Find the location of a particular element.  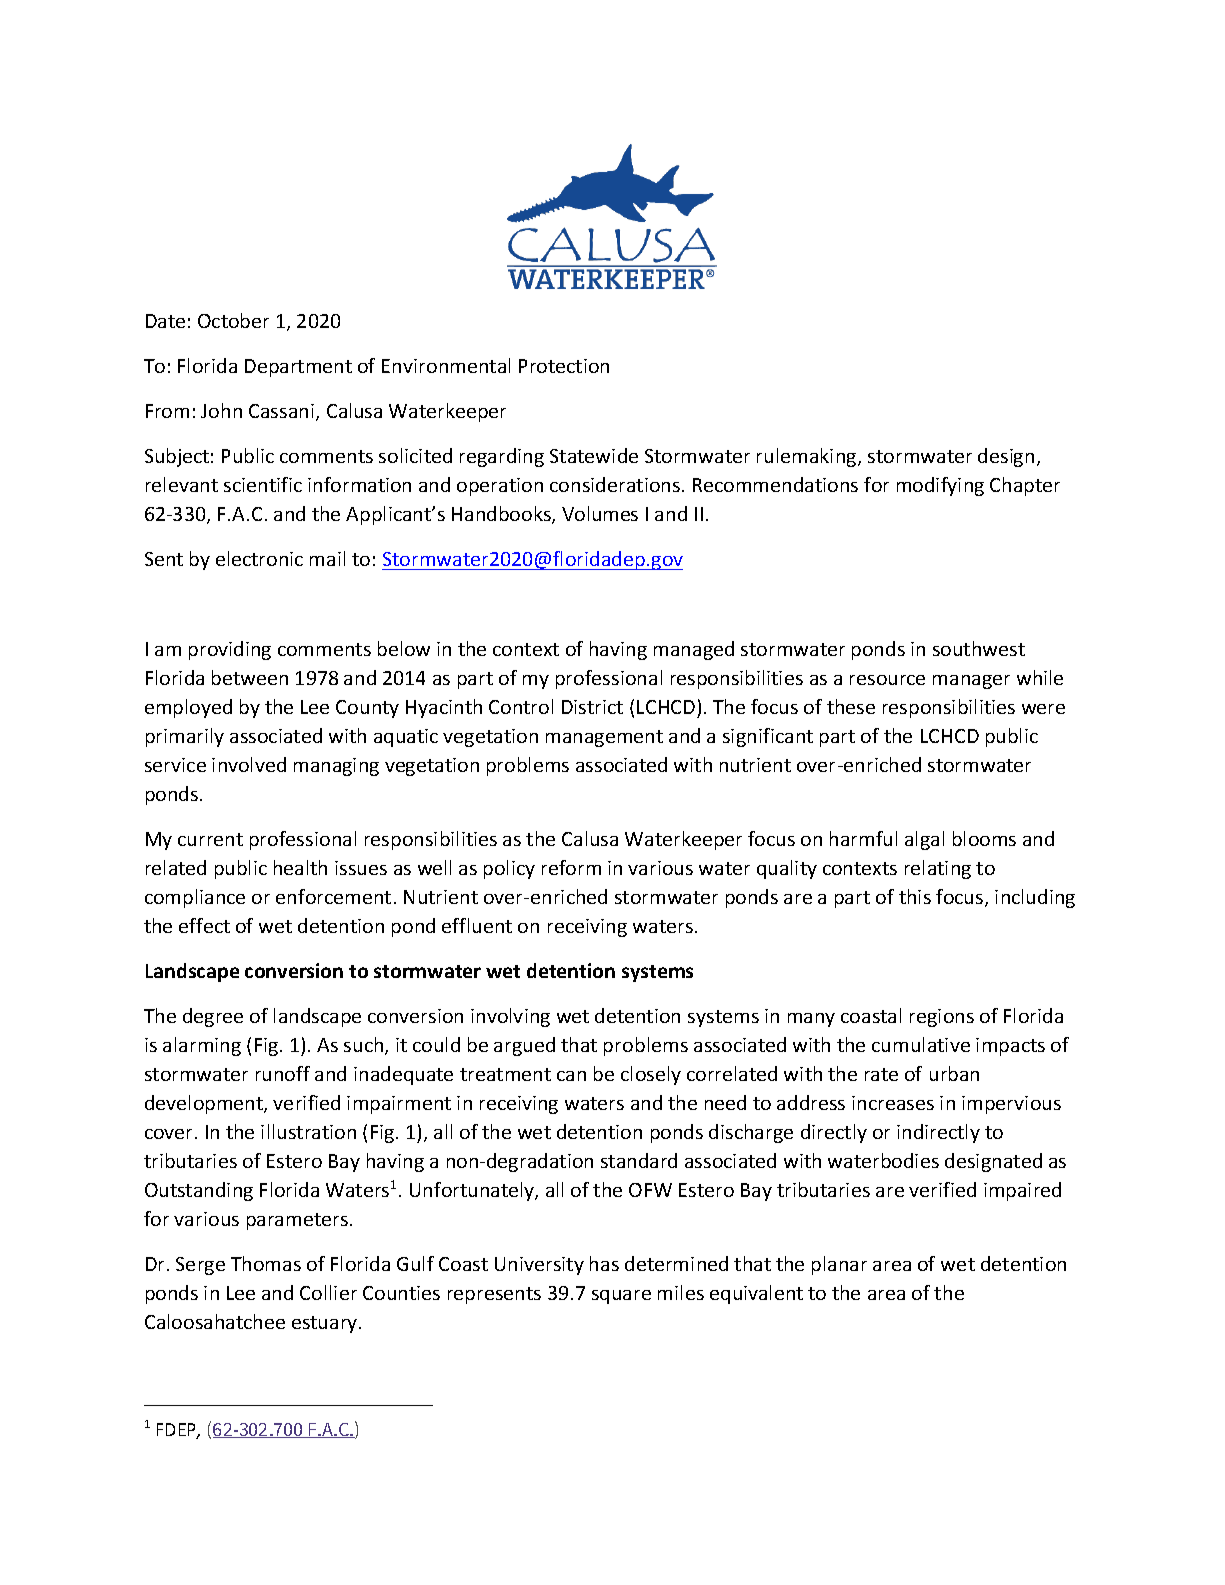

District is located at coordinates (592, 707).
